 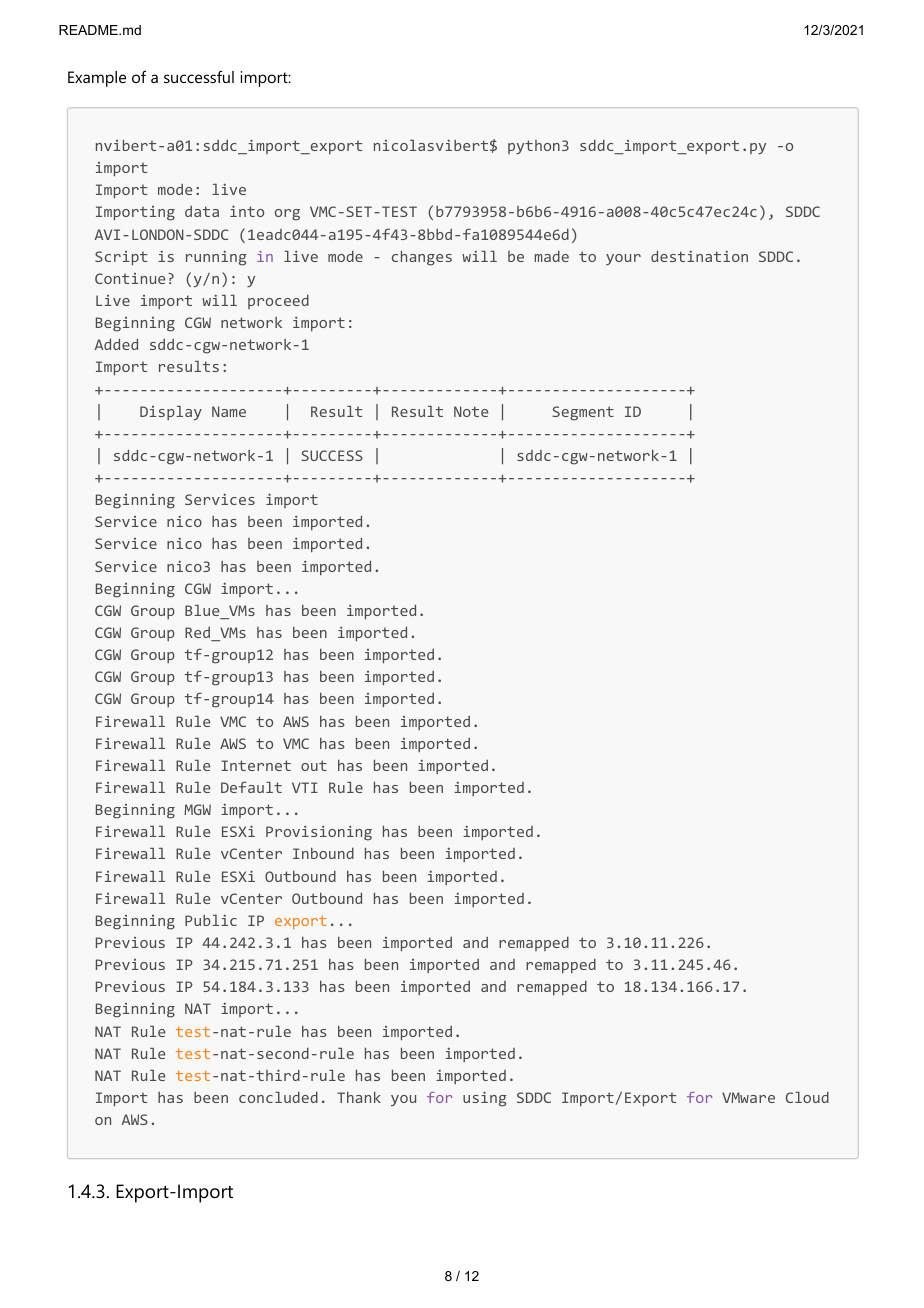 I want to click on concluded, so click(x=278, y=1097).
